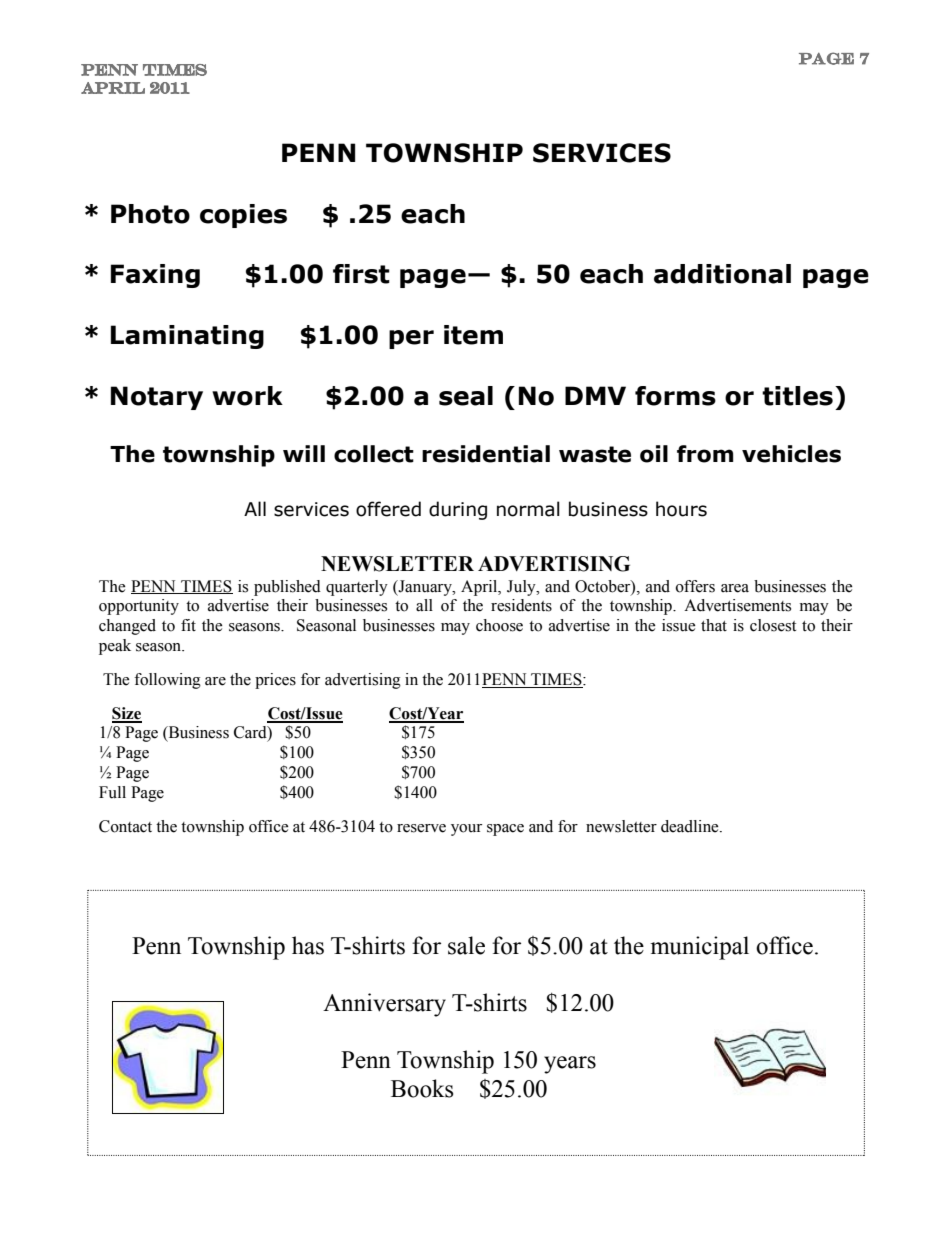 Image resolution: width=952 pixels, height=1233 pixels. What do you see at coordinates (361, 274) in the screenshot?
I see `first` at bounding box center [361, 274].
